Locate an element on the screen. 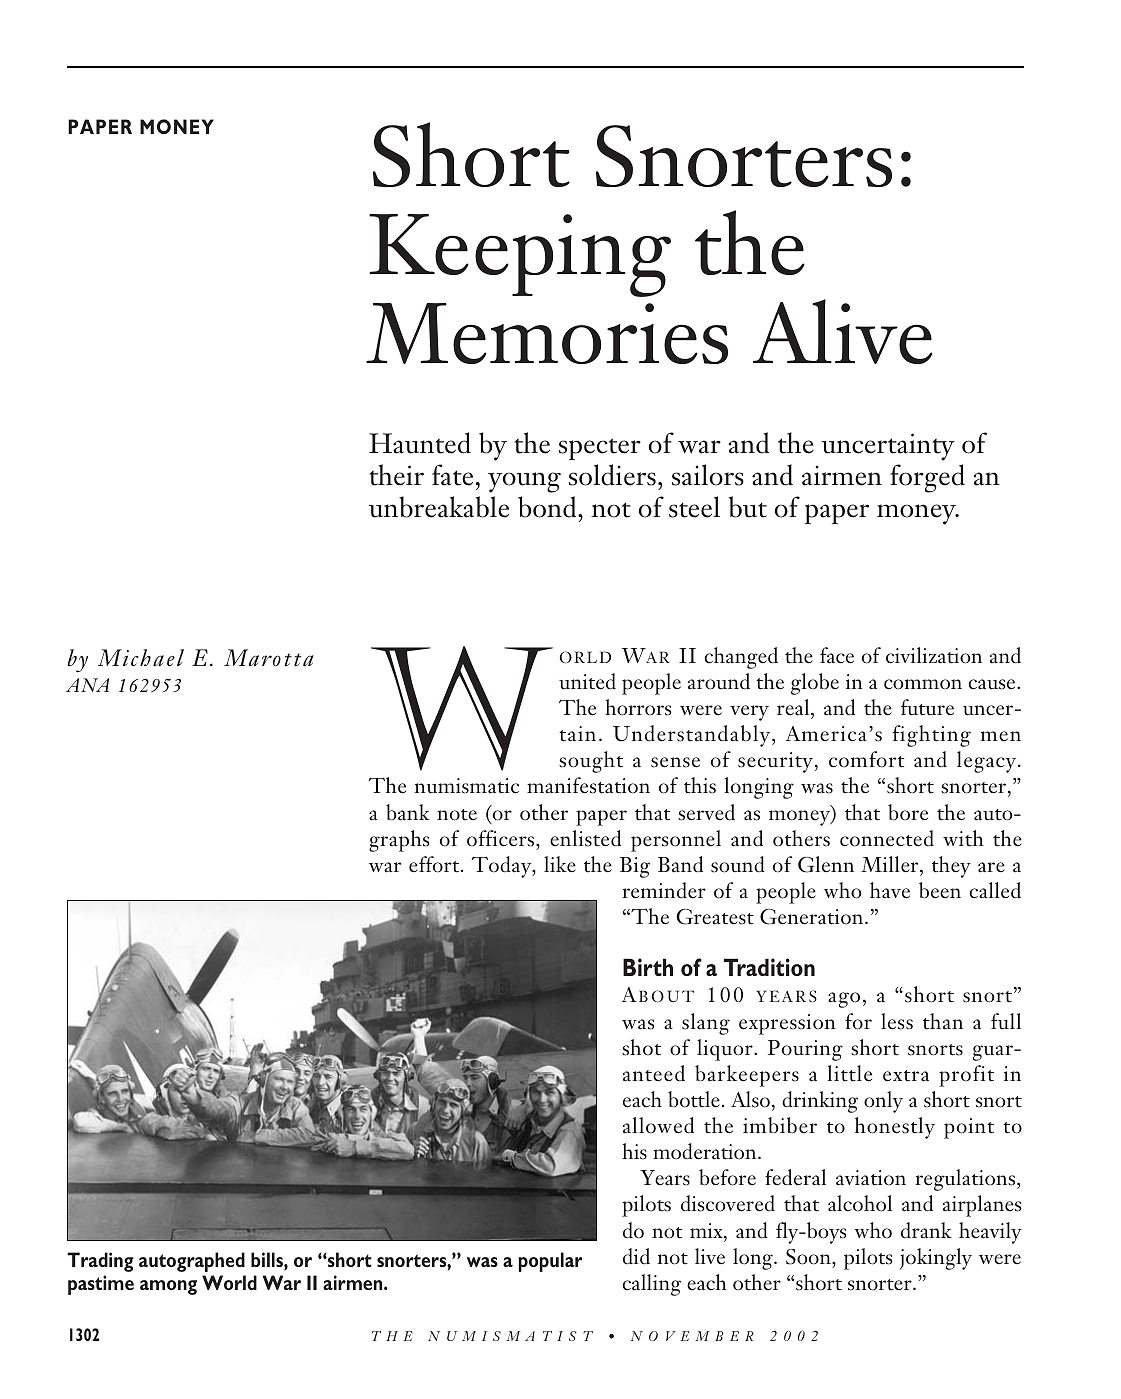 The width and height of the screenshot is (1121, 1399). jokingly is located at coordinates (936, 1259).
